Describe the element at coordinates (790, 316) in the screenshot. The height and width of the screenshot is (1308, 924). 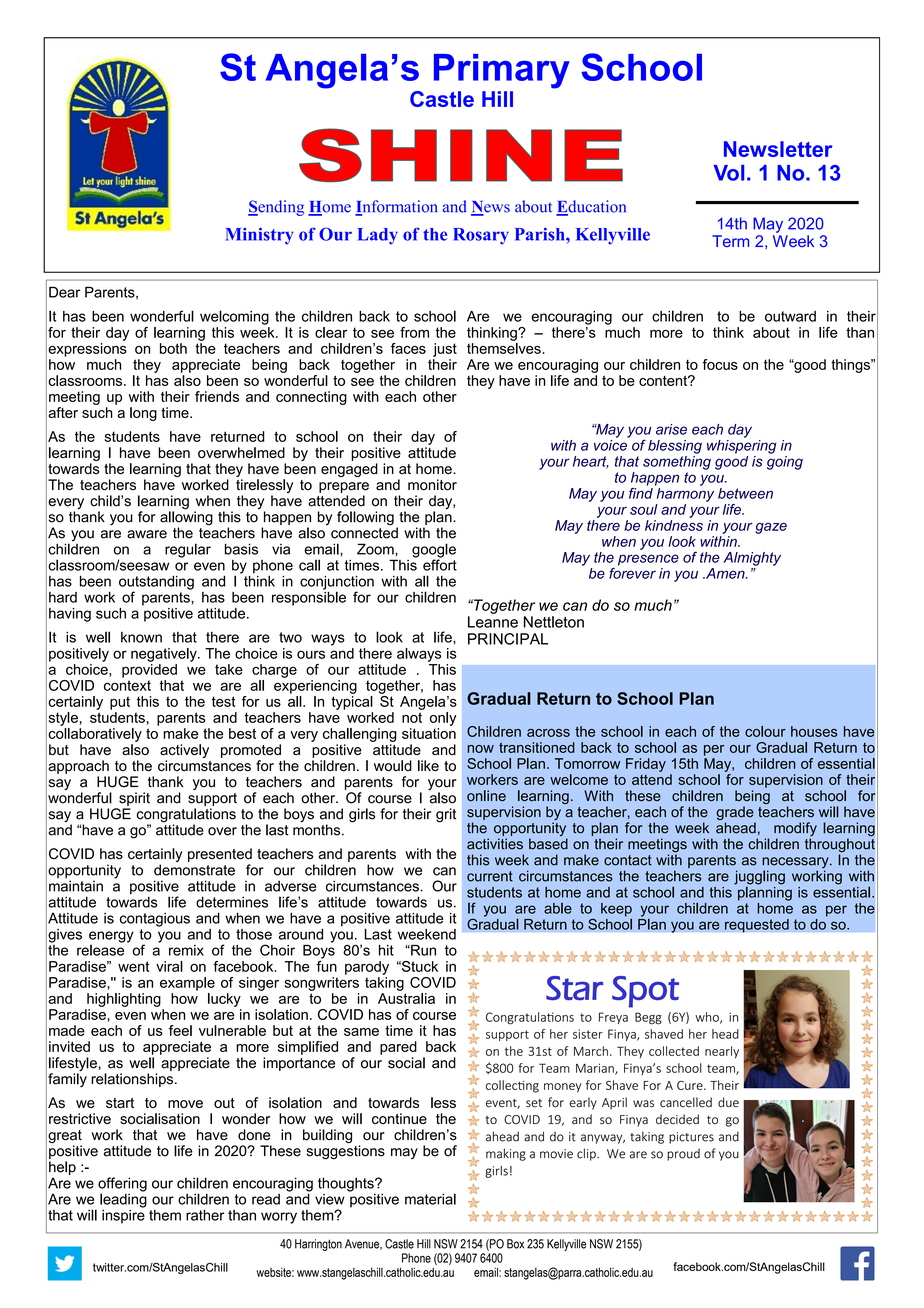
I see `outward` at that location.
